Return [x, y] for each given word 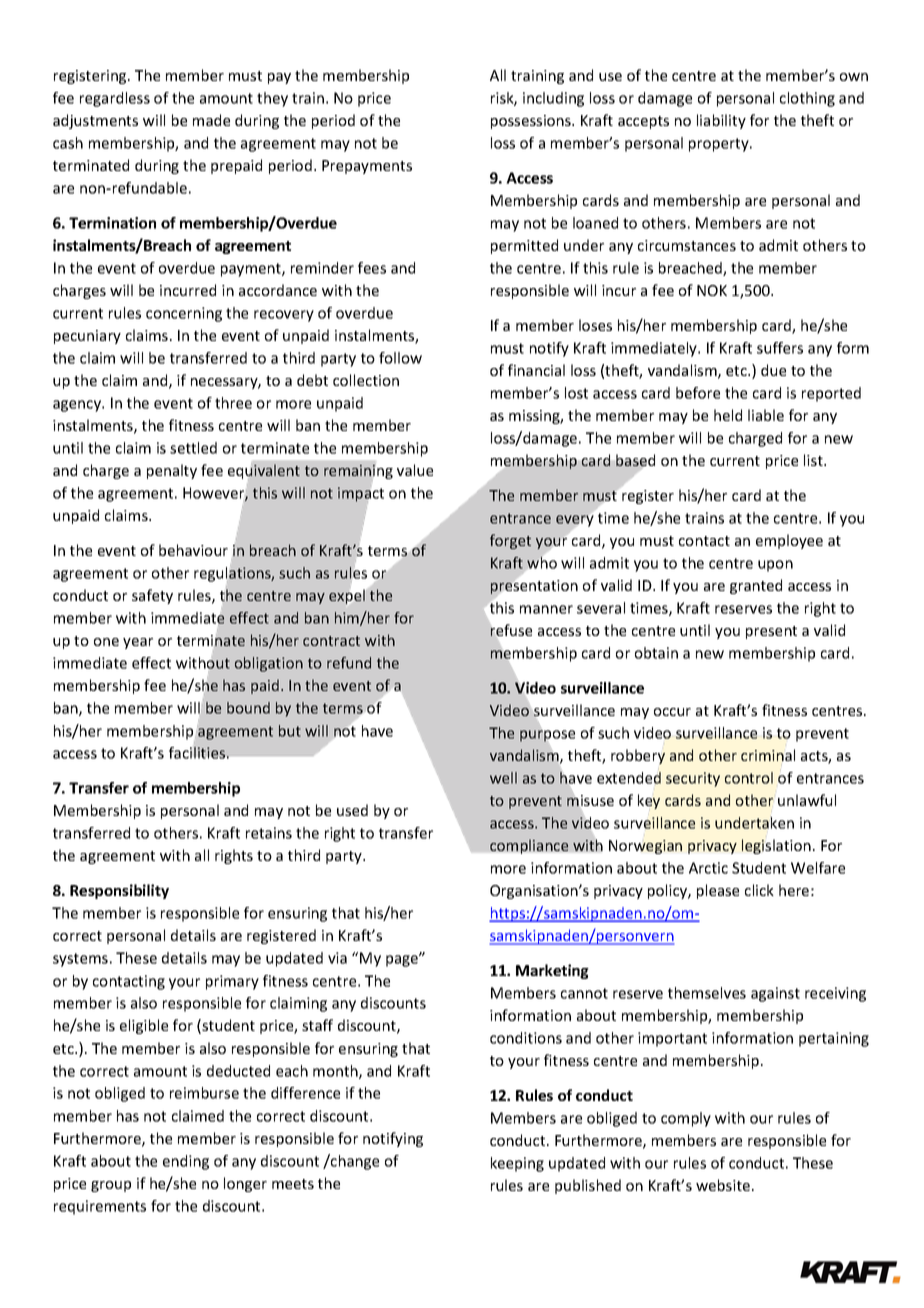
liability [721, 121]
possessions [532, 122]
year [138, 643]
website [724, 1185]
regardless [115, 99]
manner [546, 609]
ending [186, 1162]
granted [756, 586]
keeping [517, 1164]
